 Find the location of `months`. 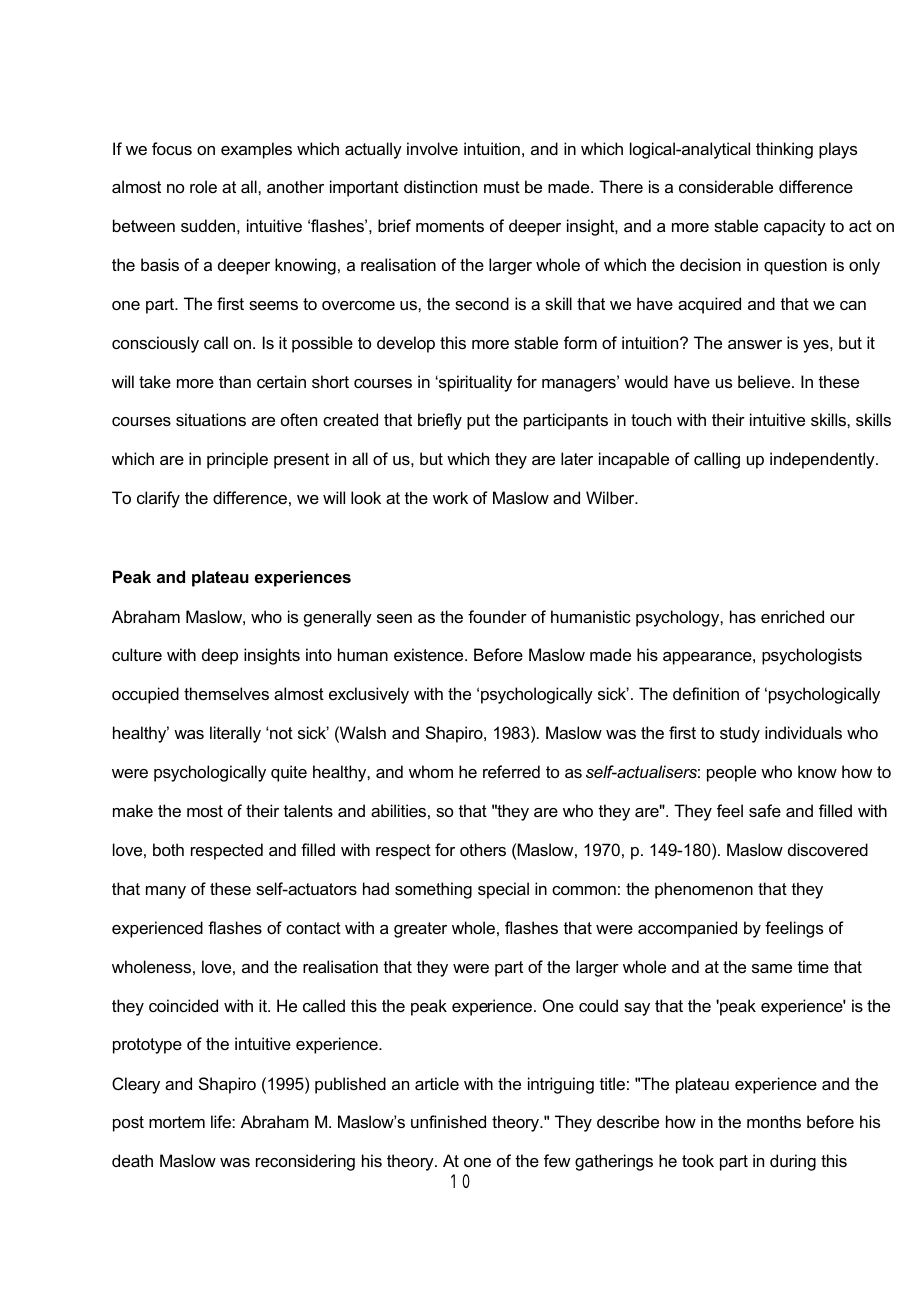

months is located at coordinates (774, 1121).
